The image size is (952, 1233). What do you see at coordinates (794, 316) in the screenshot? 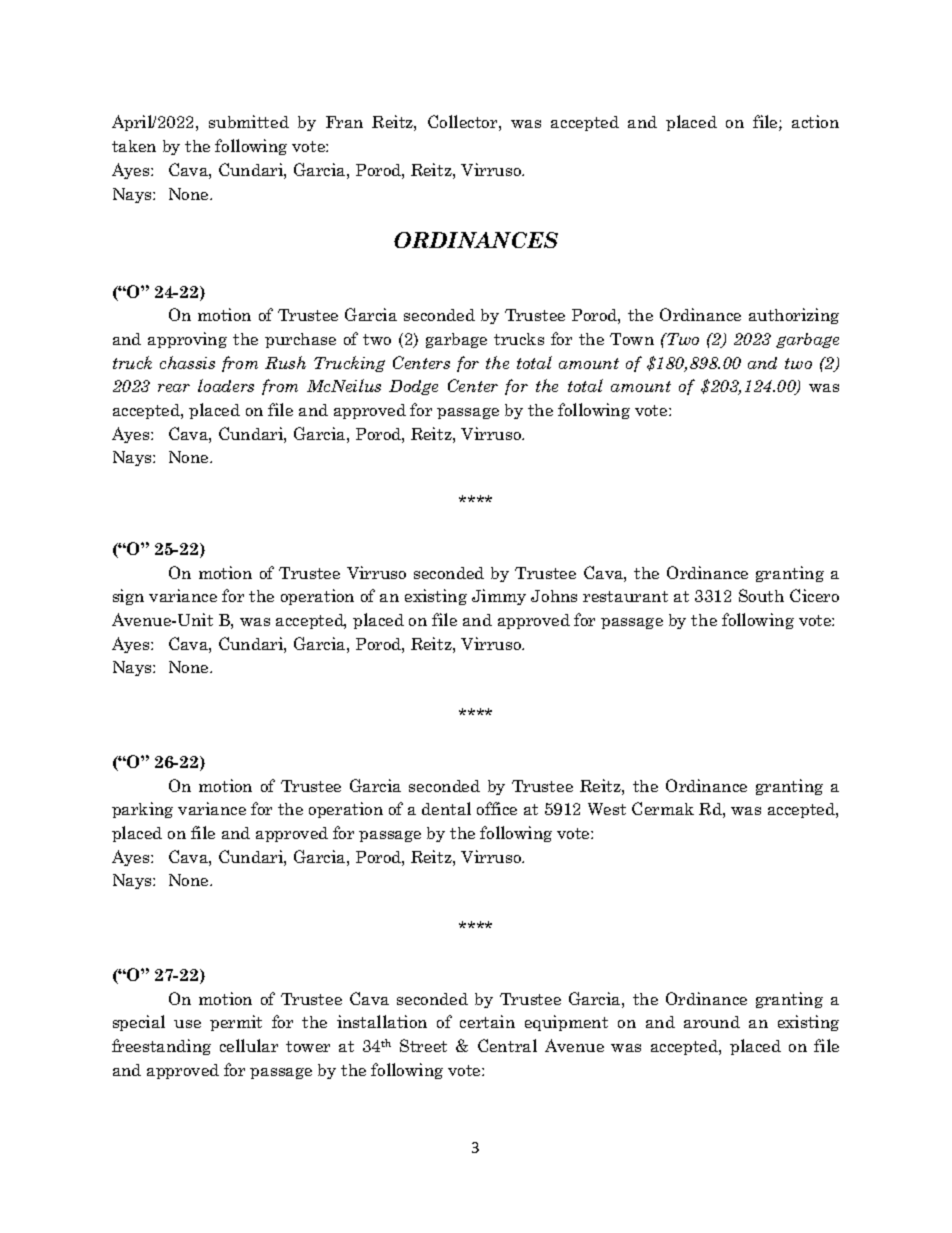
I see `authorizing` at bounding box center [794, 316].
